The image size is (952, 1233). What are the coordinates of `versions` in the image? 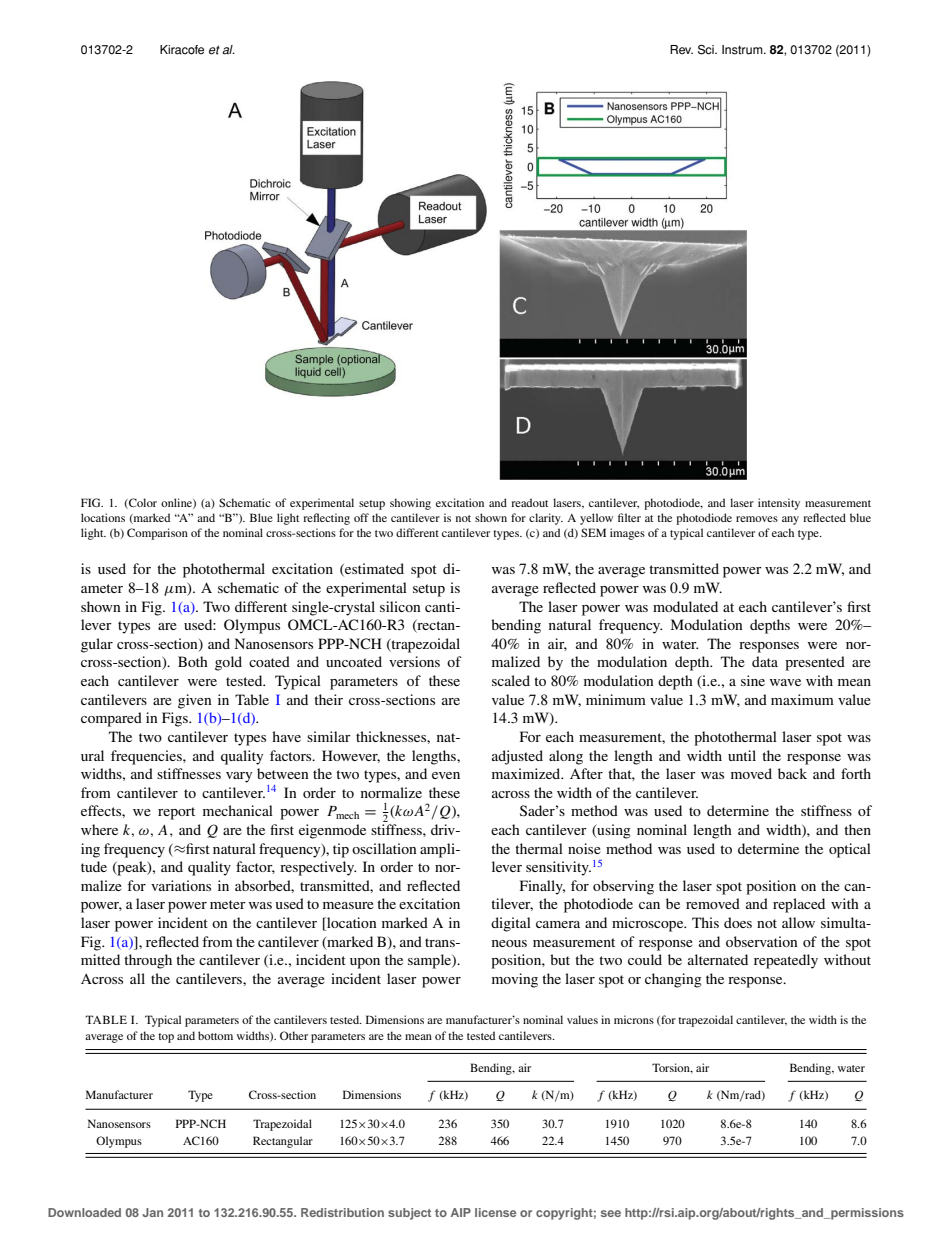 It's located at (414, 661).
